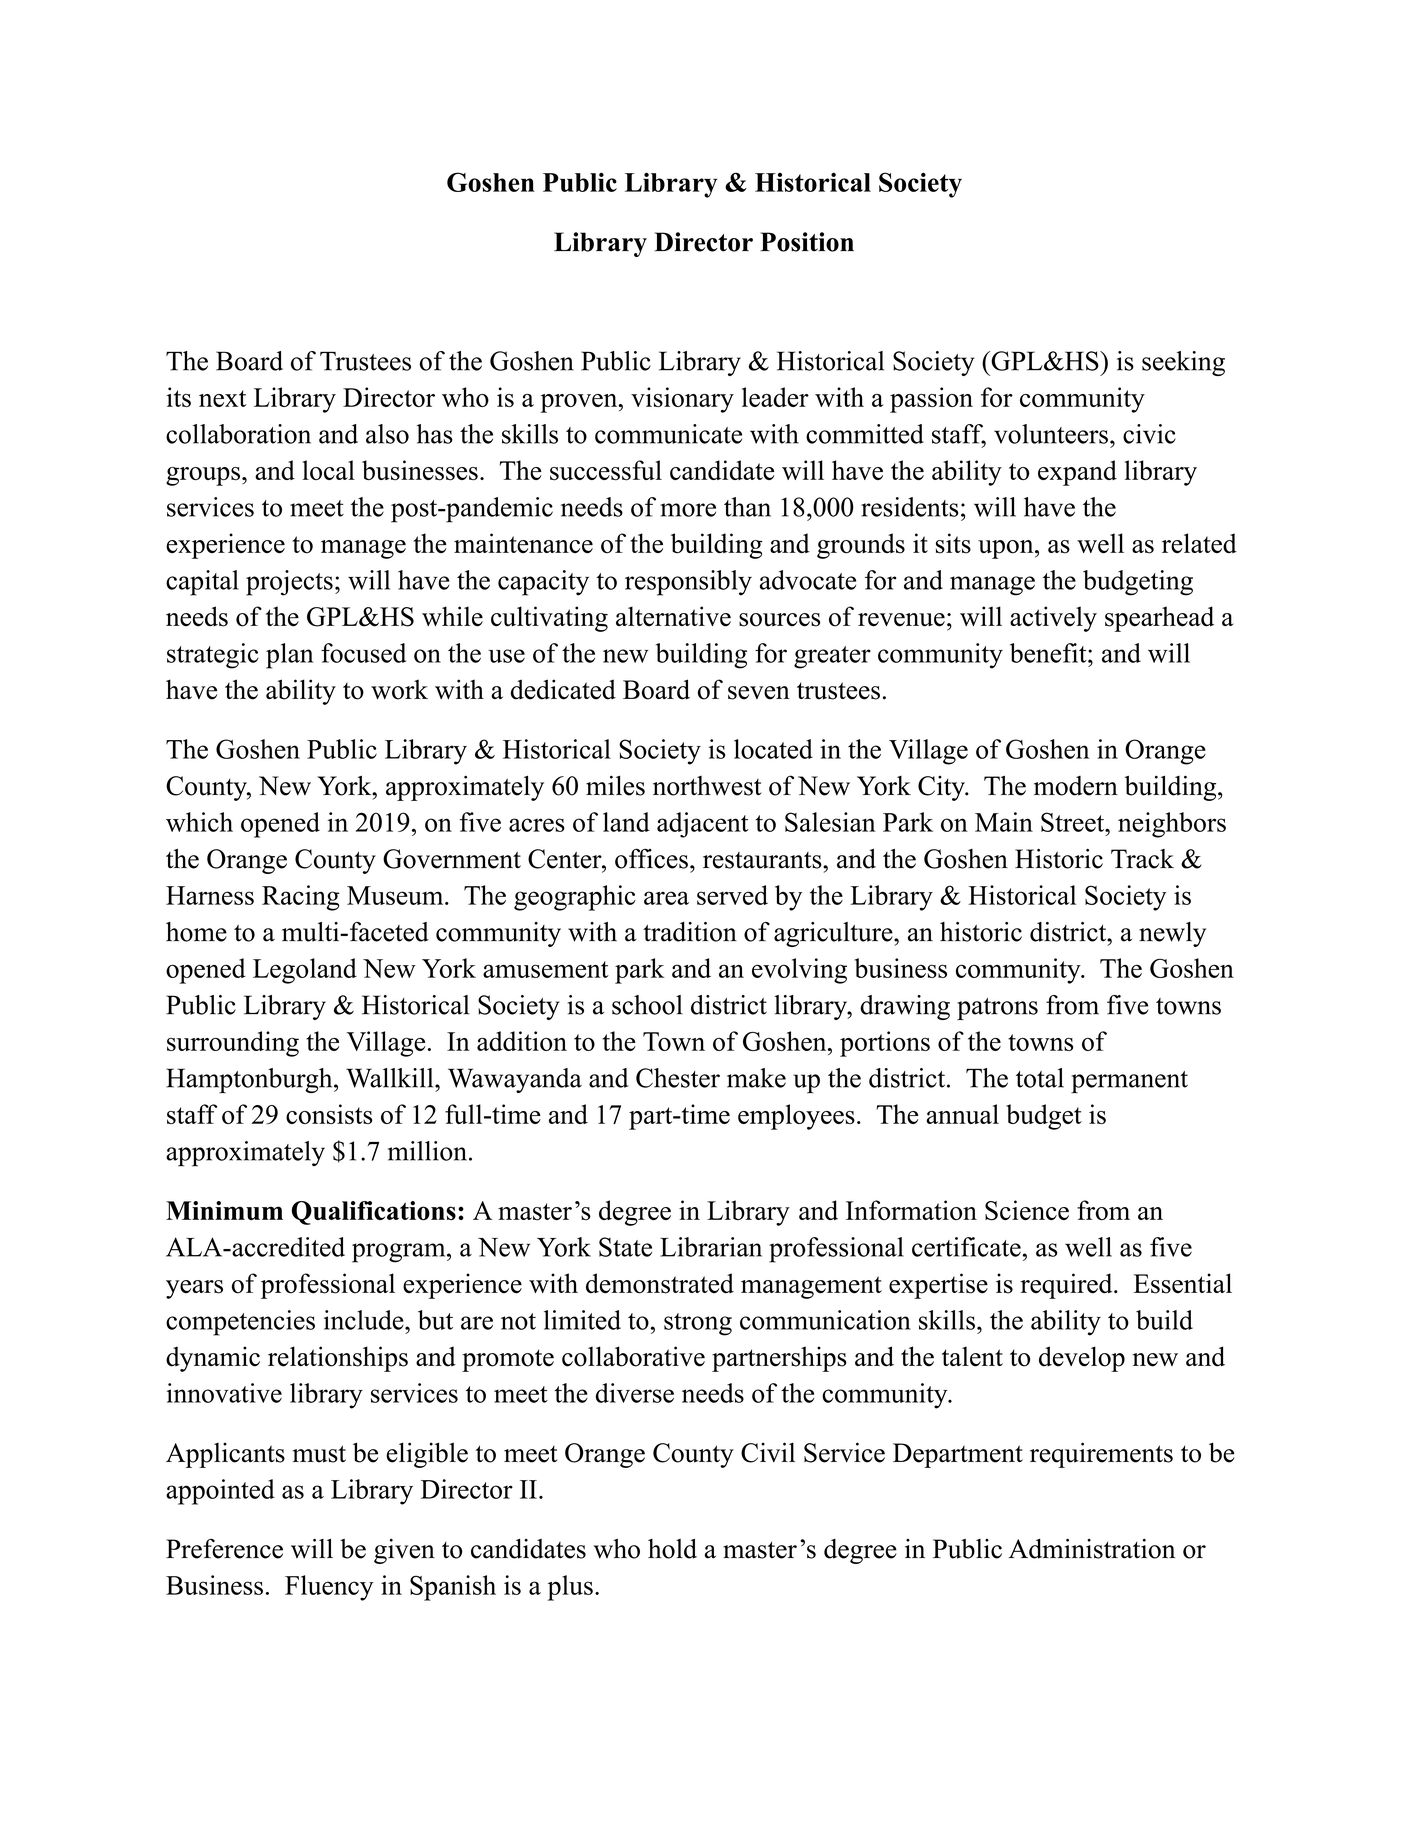 This image has height=1823, width=1409. I want to click on seeking, so click(1183, 363).
